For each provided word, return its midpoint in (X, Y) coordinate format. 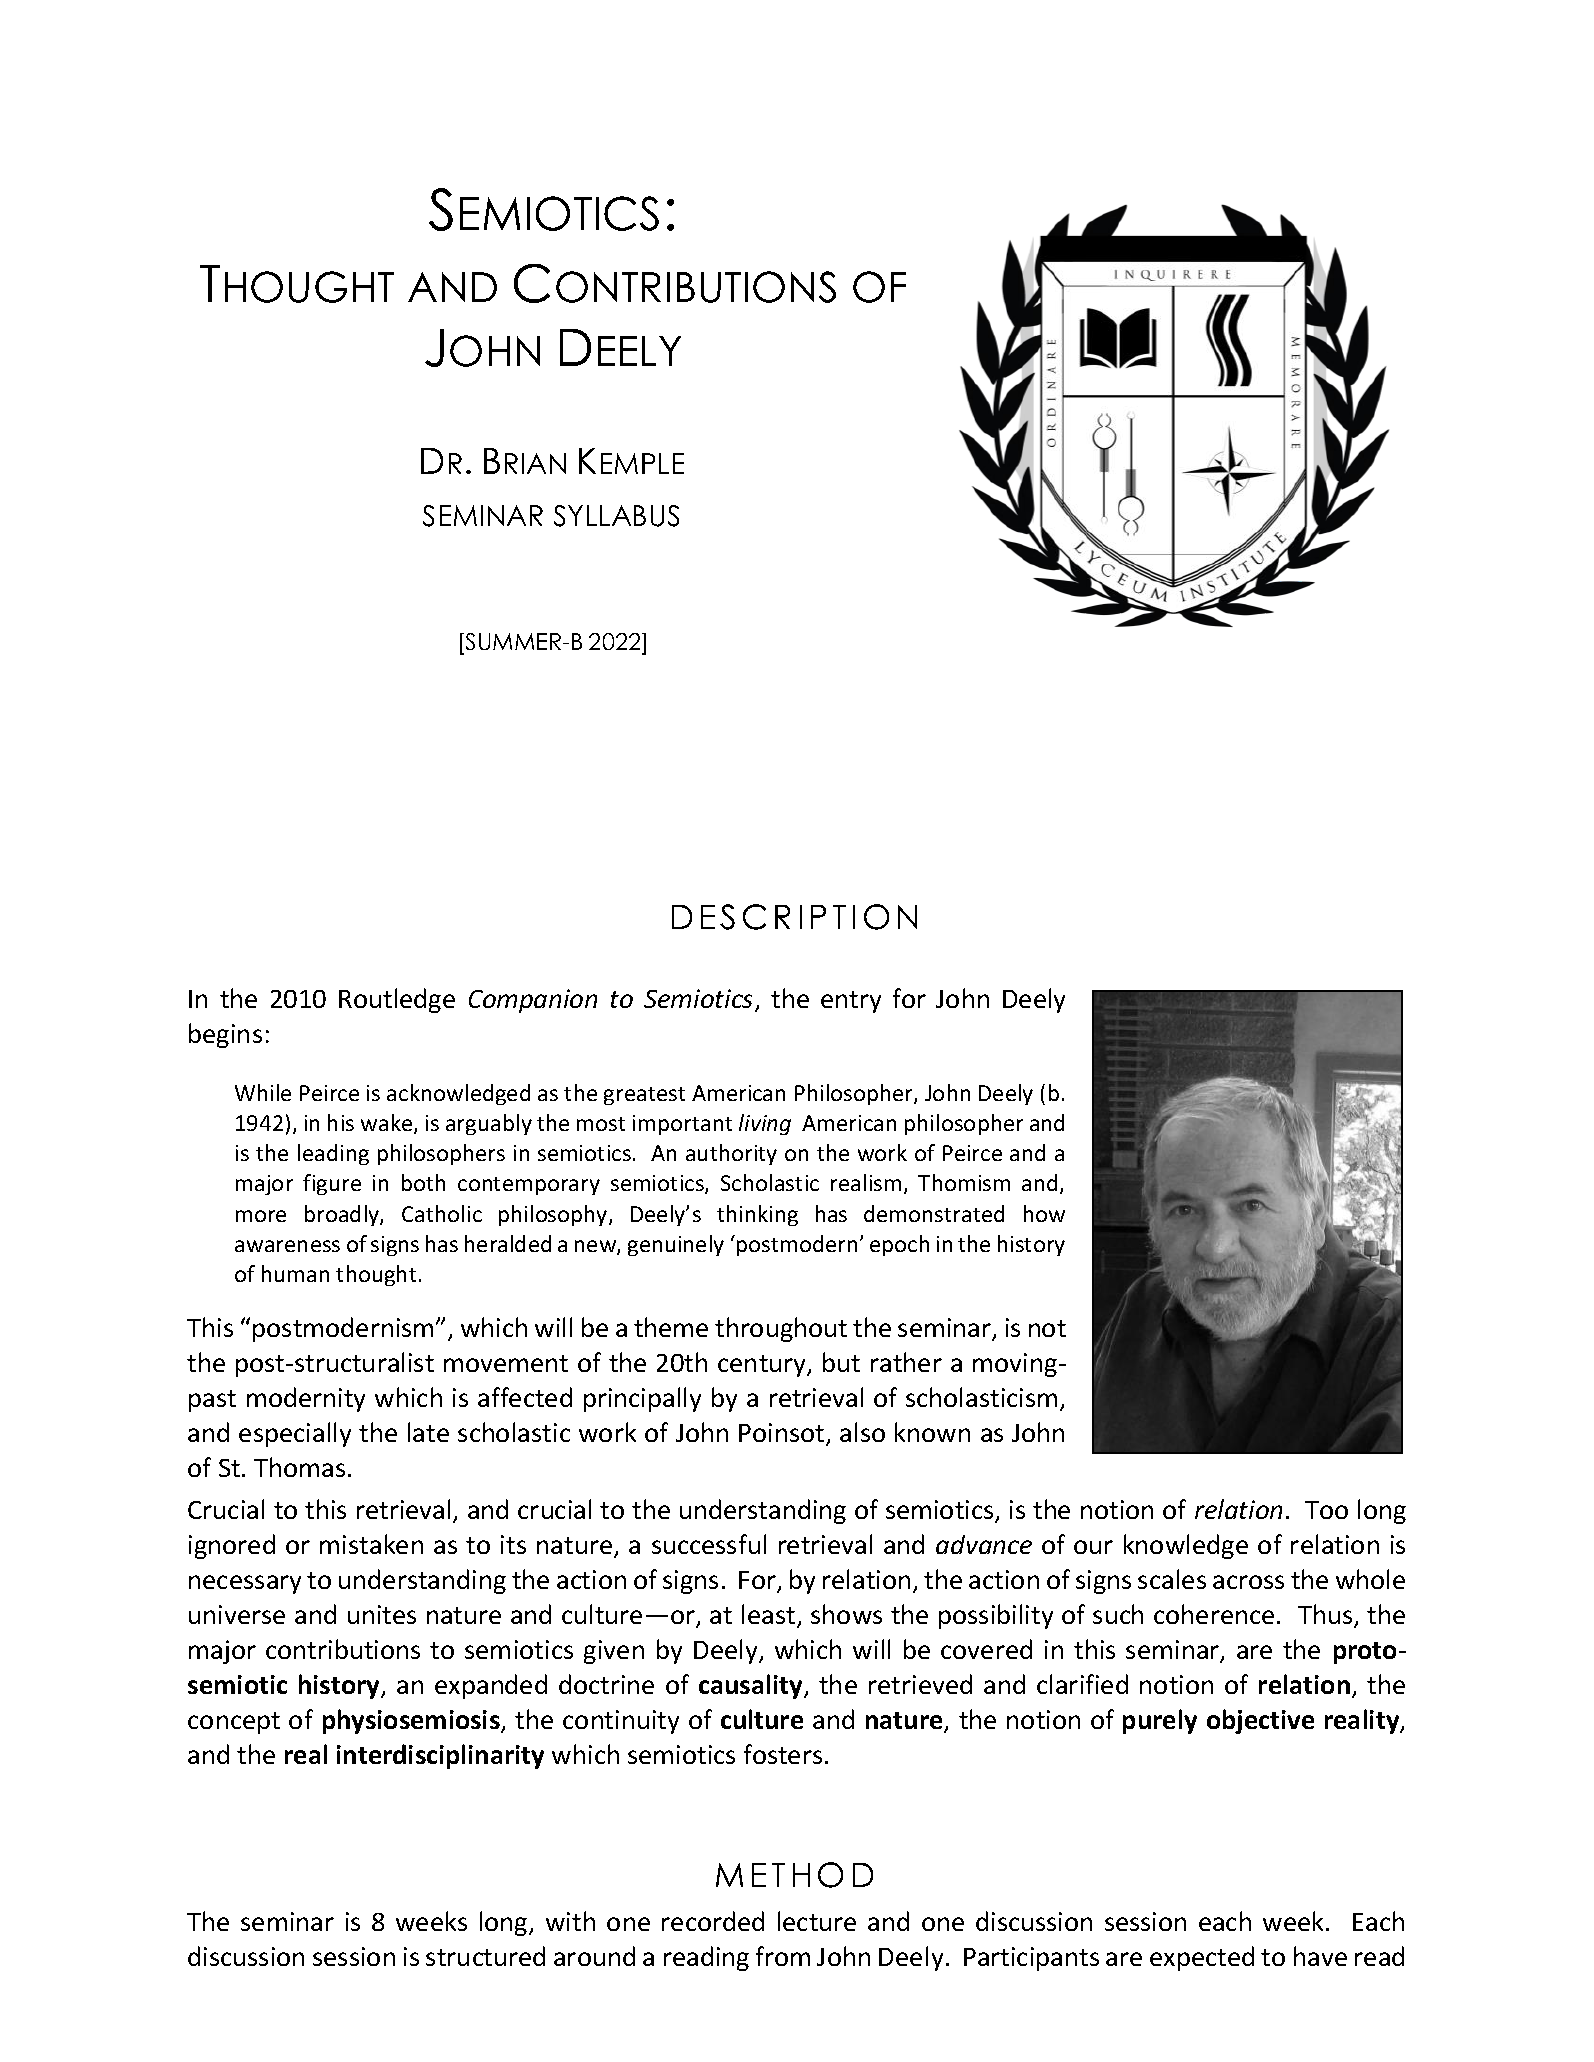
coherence (1214, 1614)
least (770, 1615)
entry (851, 1002)
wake (388, 1124)
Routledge (397, 1000)
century (763, 1366)
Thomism (964, 1182)
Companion (533, 1001)
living (765, 1124)
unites (382, 1614)
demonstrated (934, 1213)
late (428, 1432)
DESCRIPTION (794, 917)
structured (485, 1956)
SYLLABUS (616, 516)
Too (1326, 1510)
